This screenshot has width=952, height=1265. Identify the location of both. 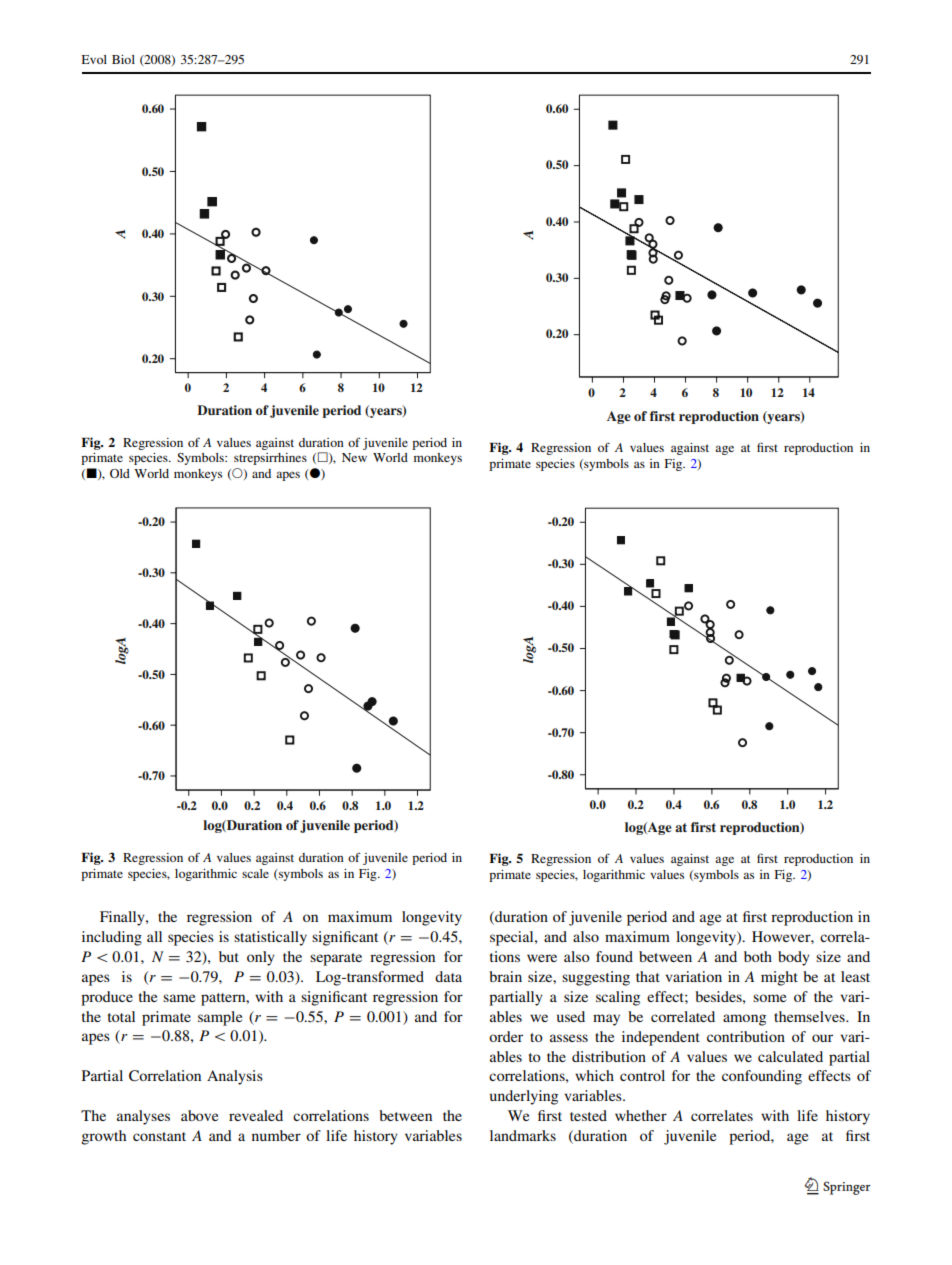
(758, 956).
